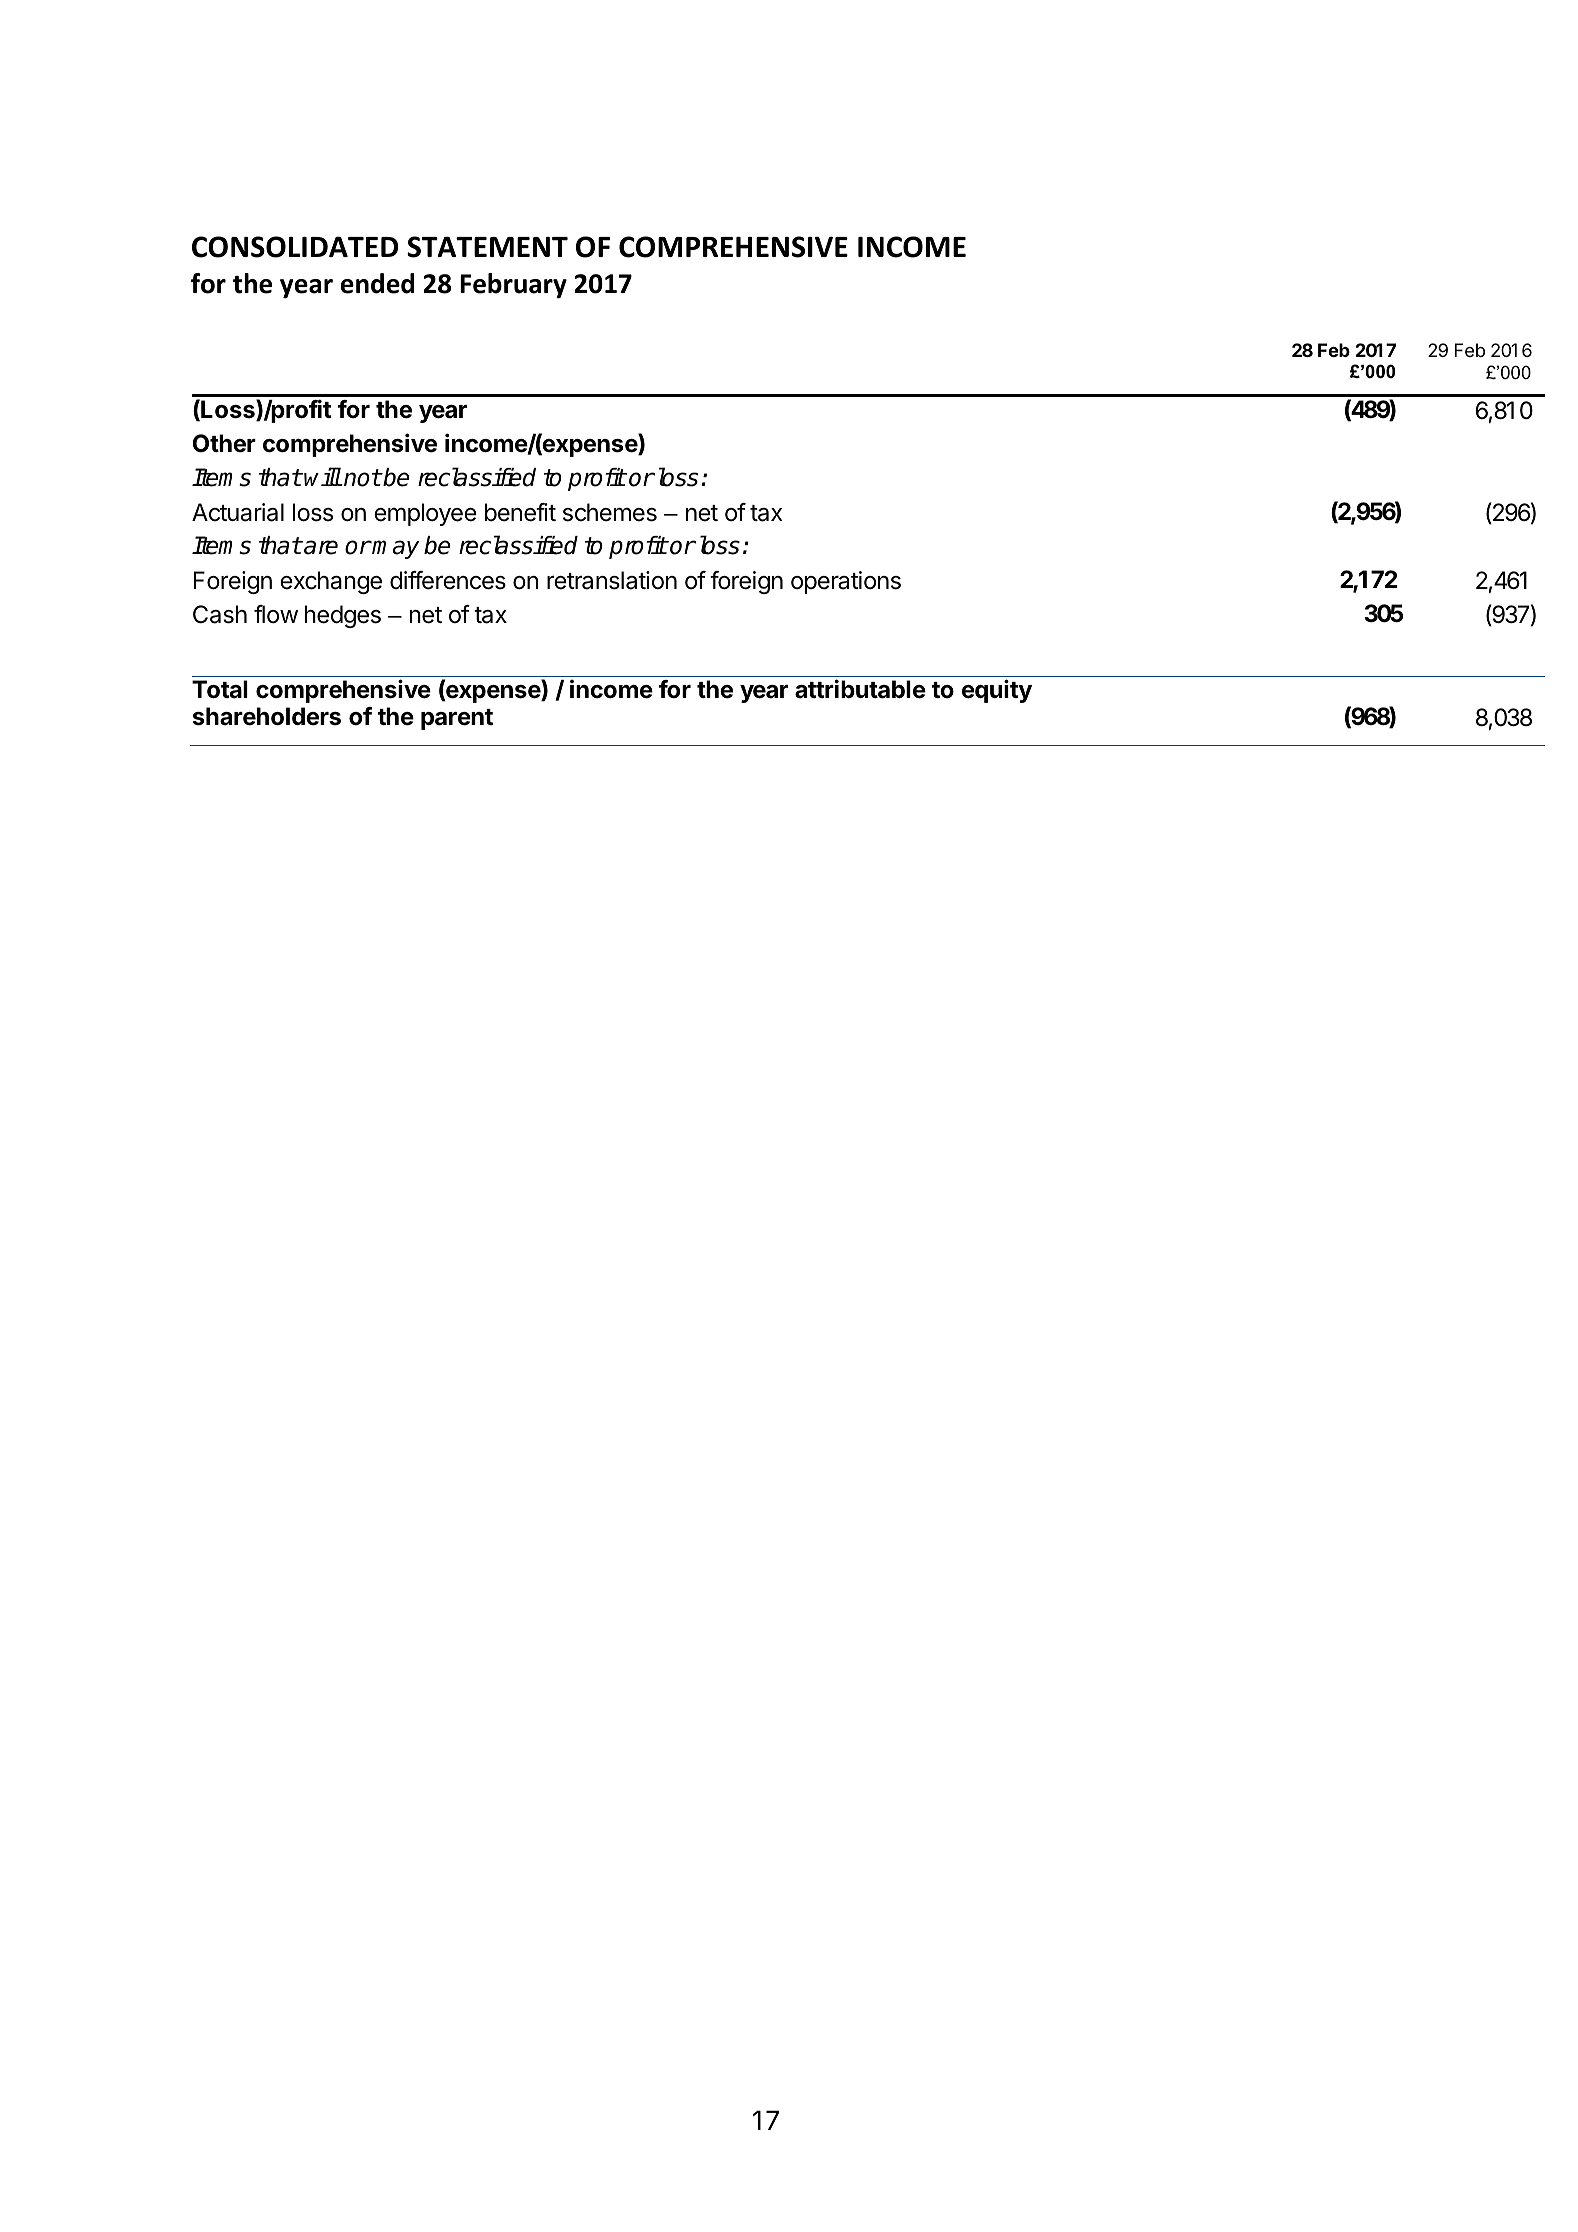  I want to click on STATEMENT, so click(487, 247).
